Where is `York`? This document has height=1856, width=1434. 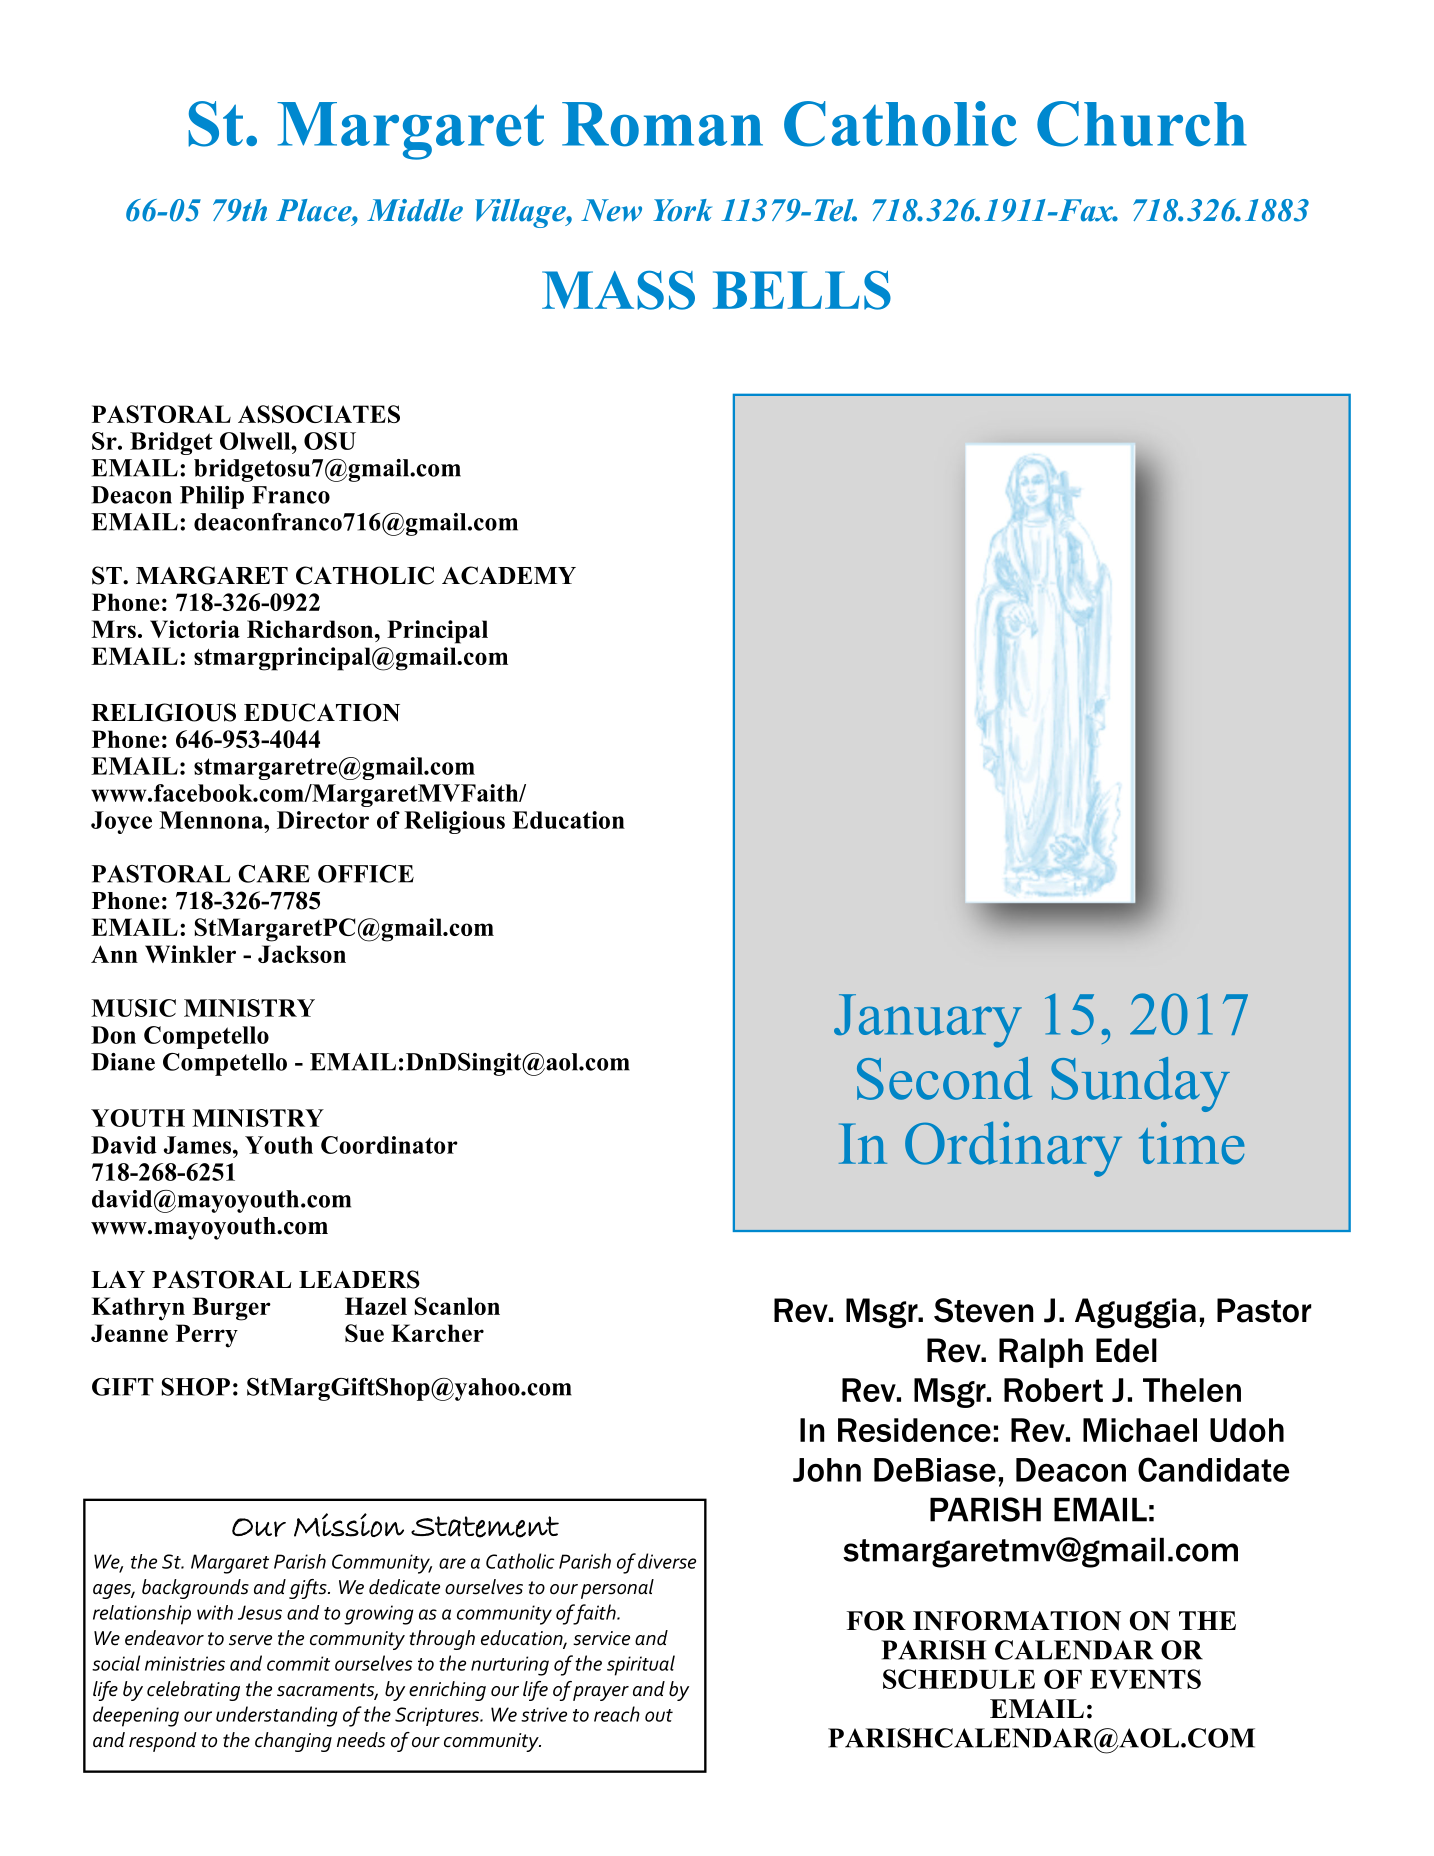
York is located at coordinates (682, 210).
